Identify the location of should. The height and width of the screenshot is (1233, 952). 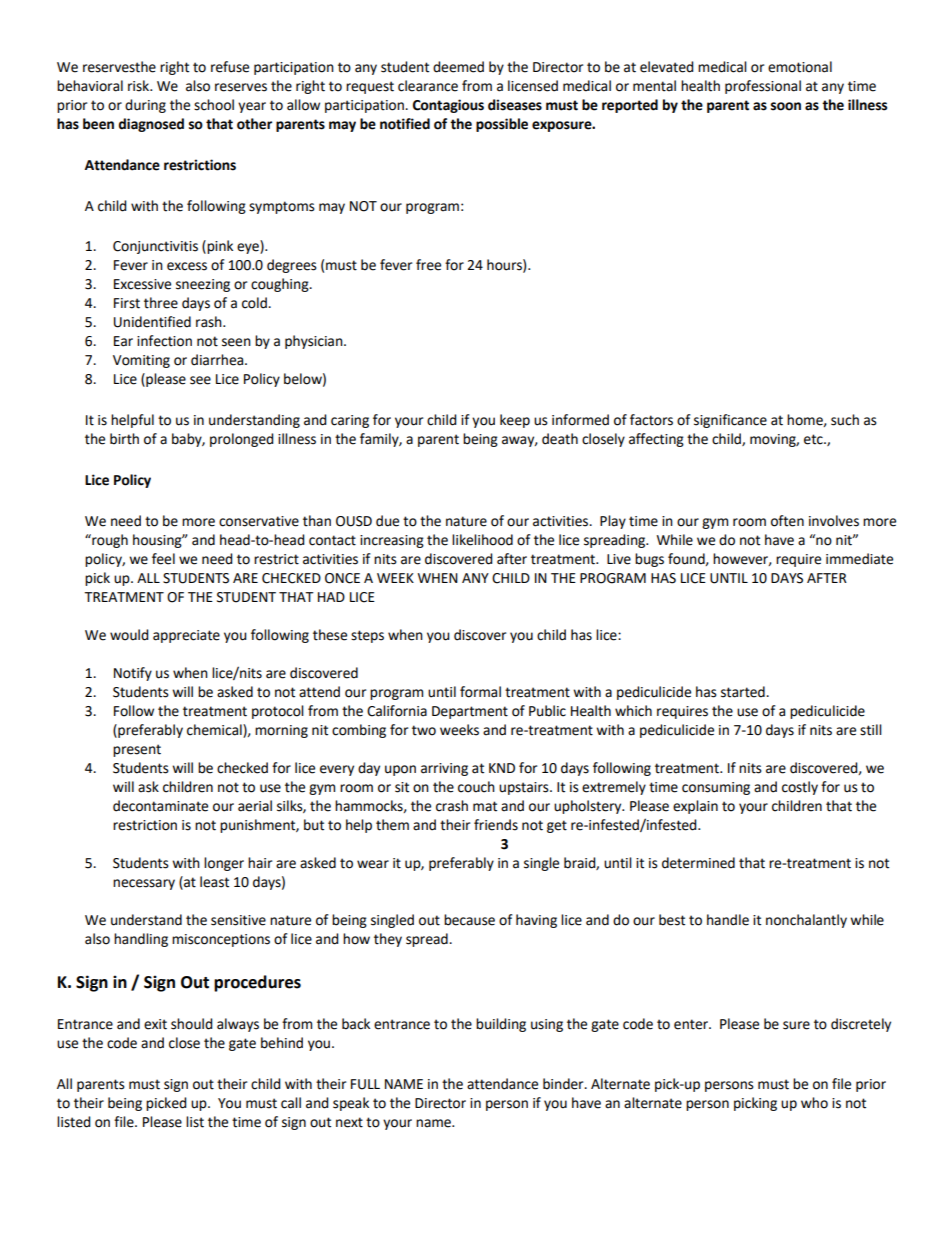
(192, 1024).
